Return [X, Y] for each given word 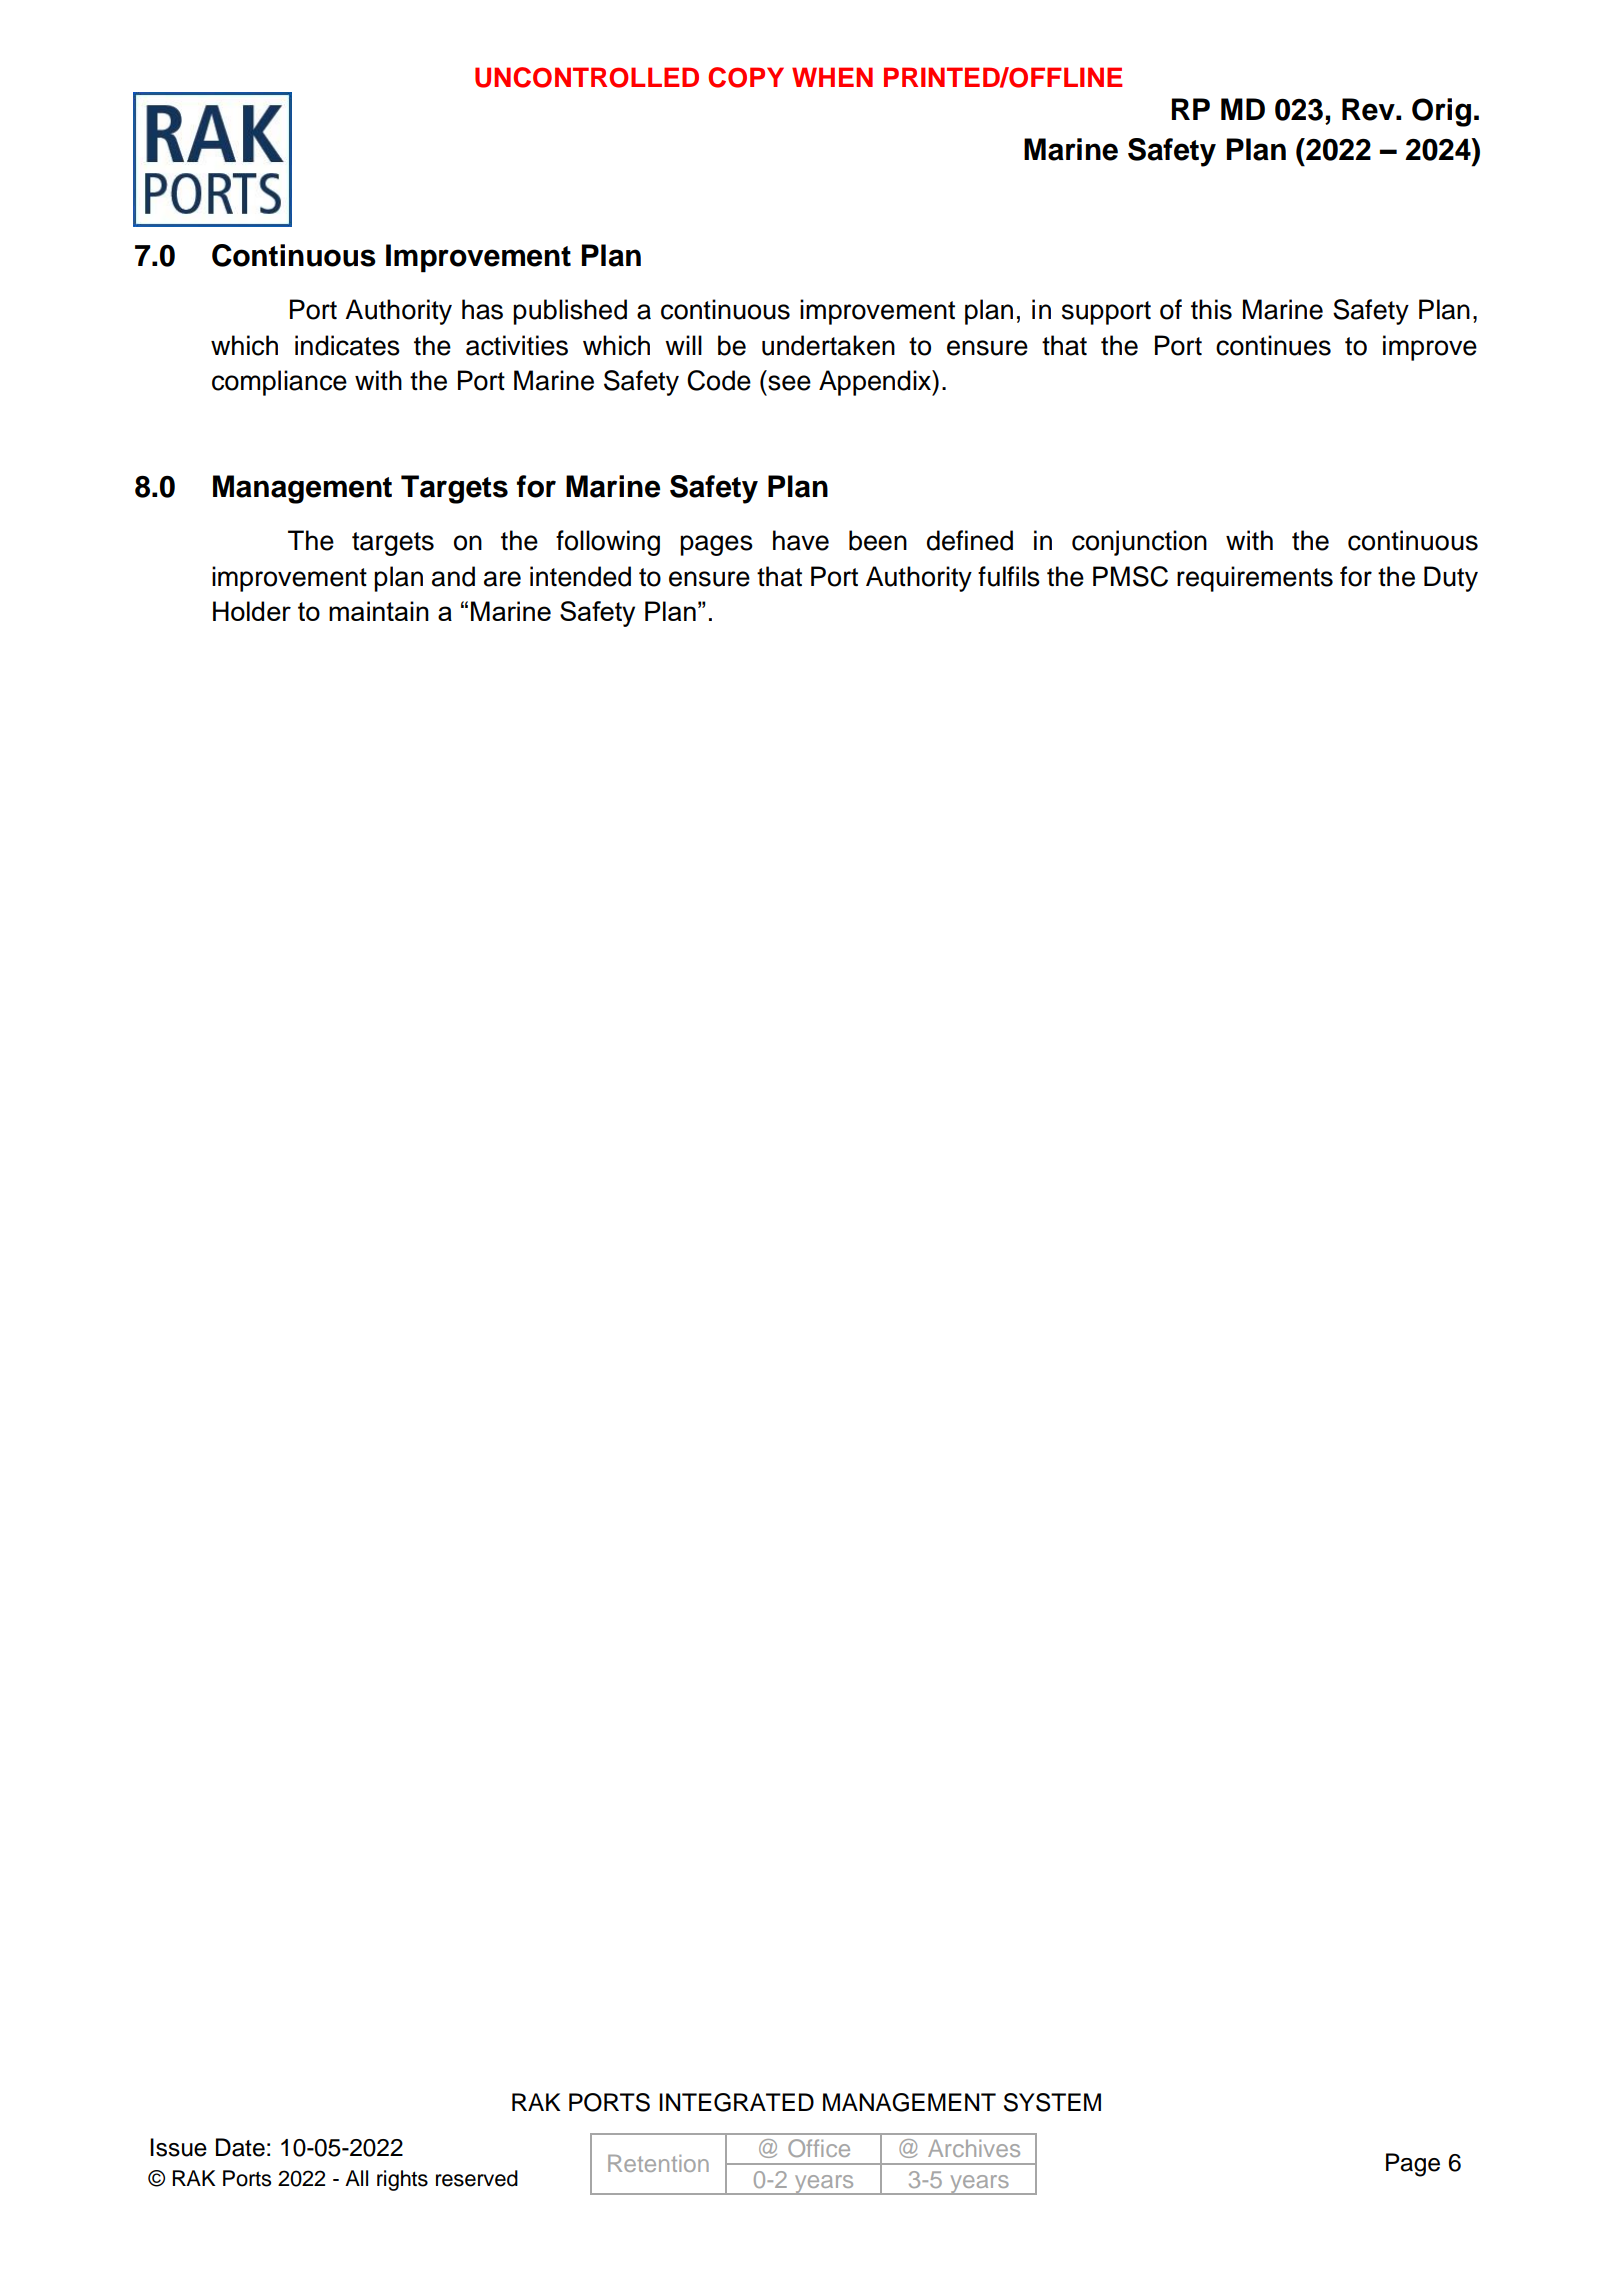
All [356, 2178]
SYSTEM [1052, 2102]
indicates [347, 345]
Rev [1369, 109]
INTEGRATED [736, 2102]
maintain [379, 611]
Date [240, 2147]
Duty [1451, 579]
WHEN [832, 77]
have [801, 540]
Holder [252, 611]
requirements [1255, 579]
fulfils [1009, 576]
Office [819, 2148]
